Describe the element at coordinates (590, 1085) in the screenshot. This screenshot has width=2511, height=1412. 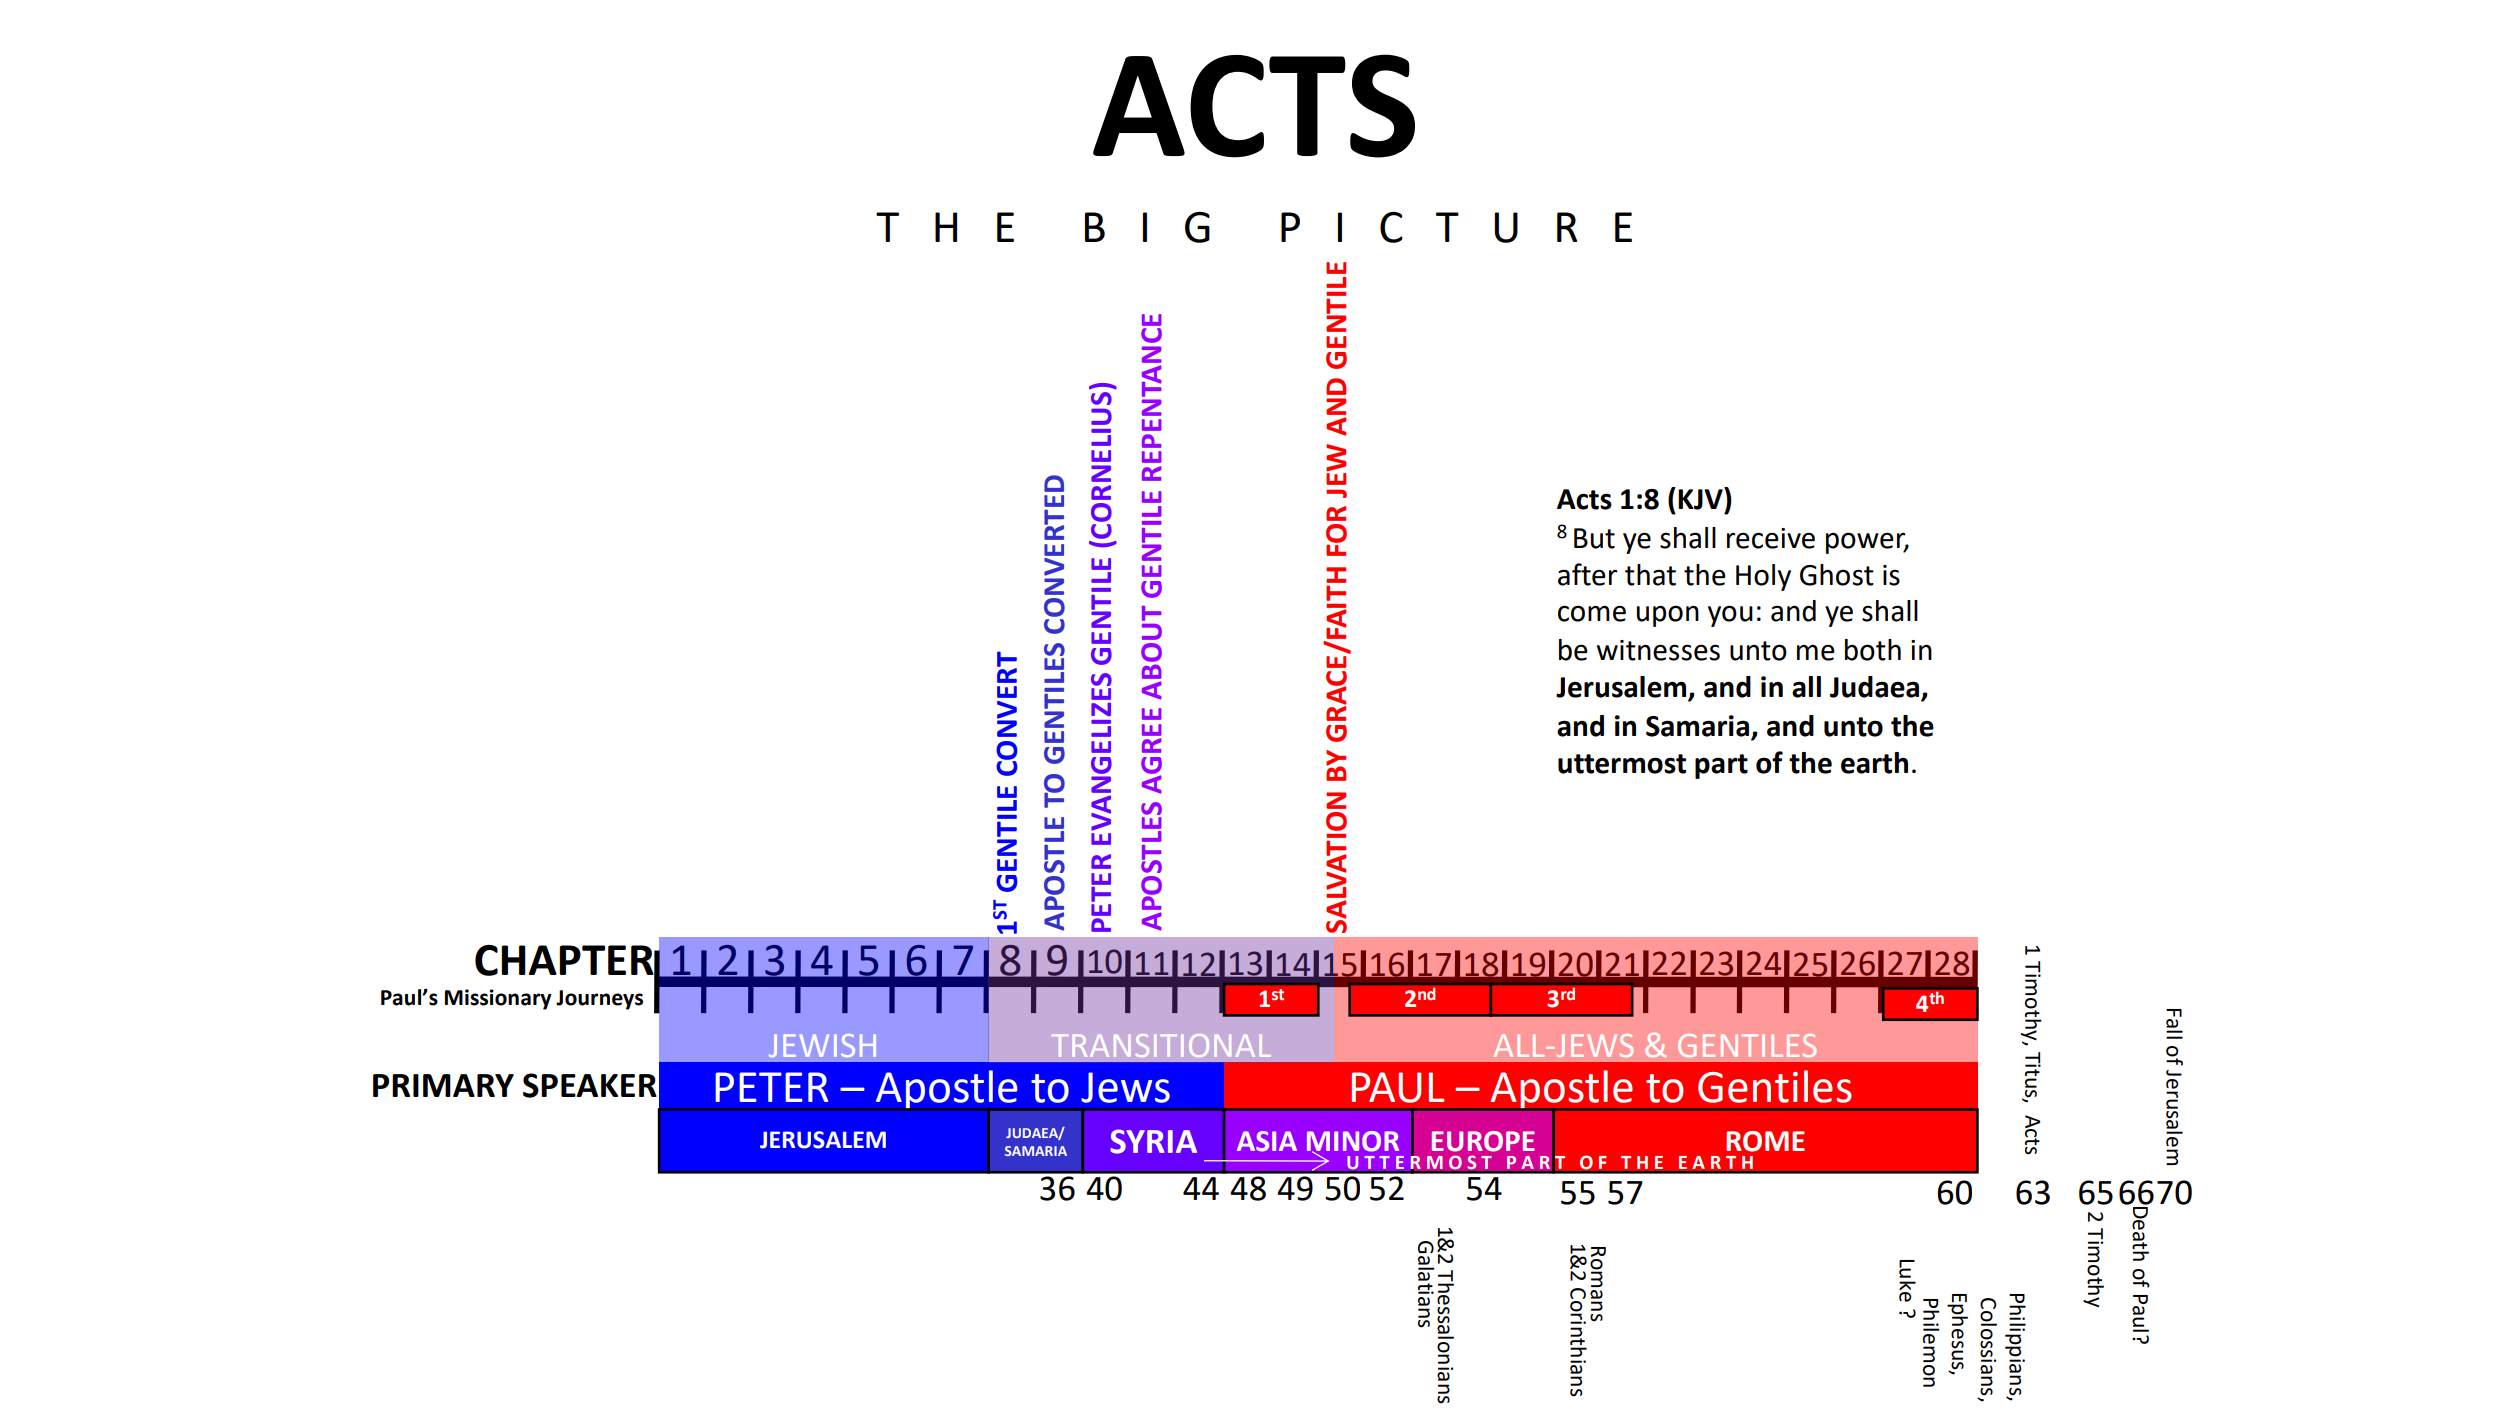
I see `SPEAKER` at that location.
